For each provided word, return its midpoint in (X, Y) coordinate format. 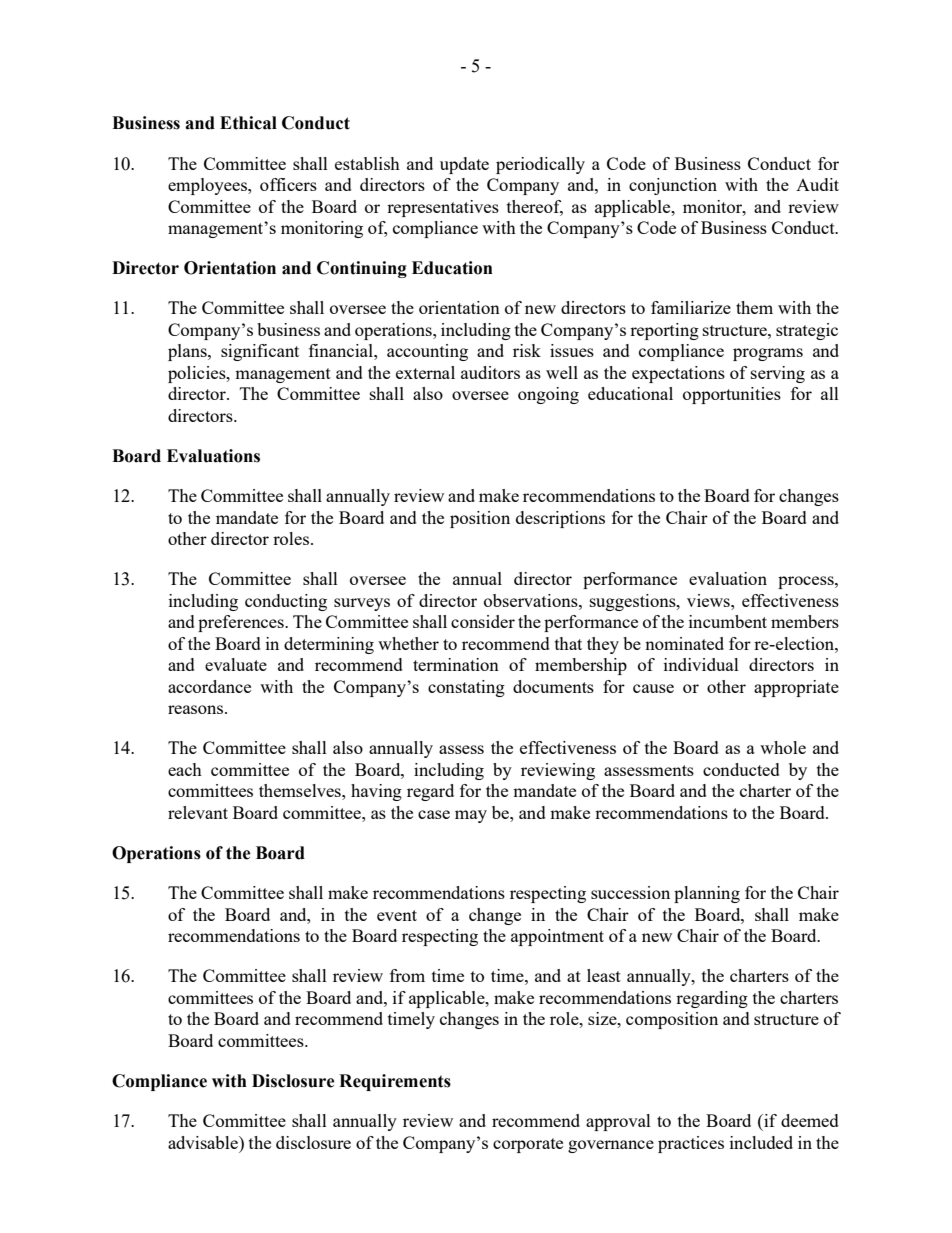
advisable (204, 1142)
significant (260, 352)
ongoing (548, 395)
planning (707, 894)
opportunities (732, 395)
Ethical (248, 123)
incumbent (728, 621)
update (464, 165)
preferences (242, 623)
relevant (198, 812)
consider (483, 621)
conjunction (673, 186)
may (471, 816)
